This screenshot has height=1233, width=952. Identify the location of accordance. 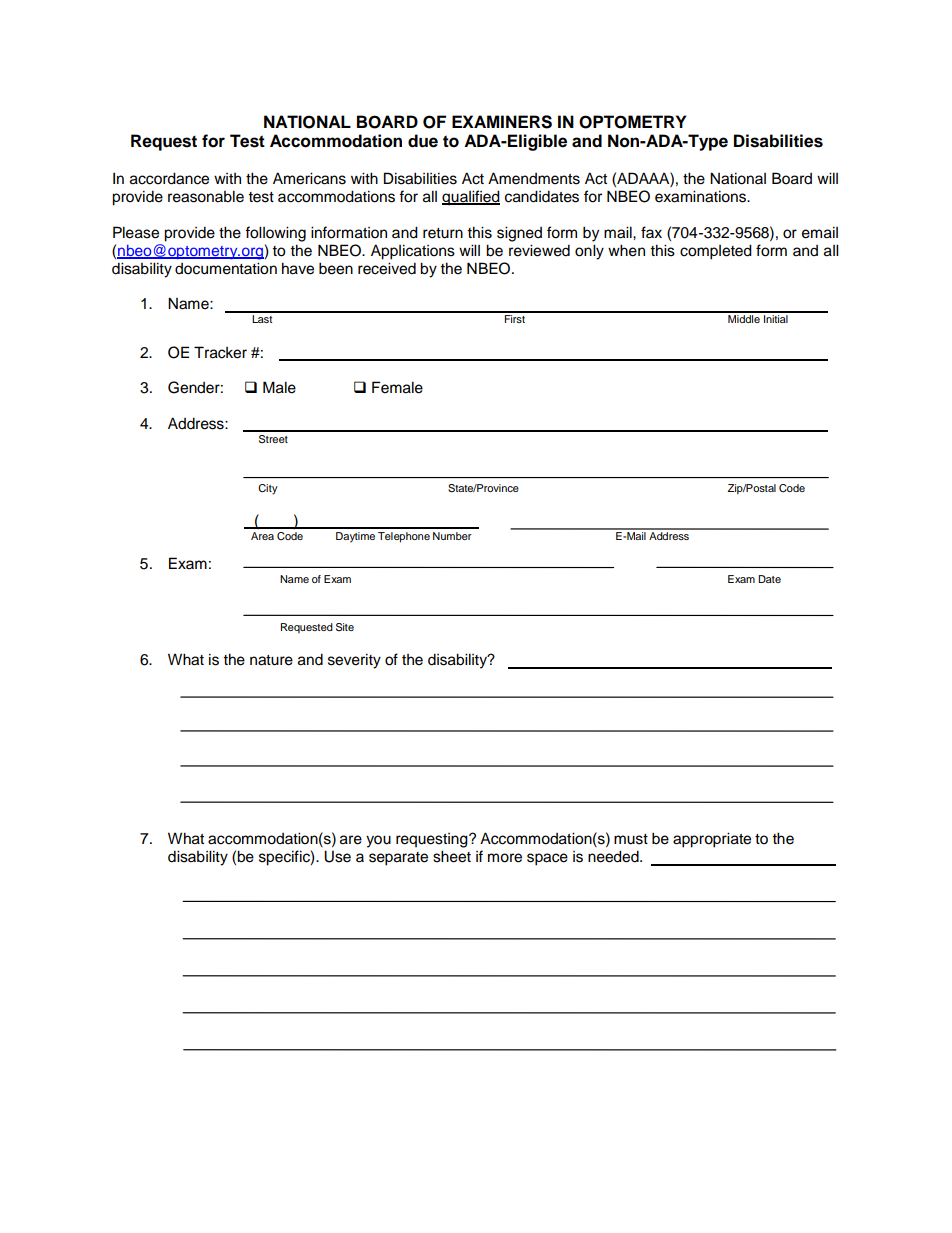
(169, 178).
